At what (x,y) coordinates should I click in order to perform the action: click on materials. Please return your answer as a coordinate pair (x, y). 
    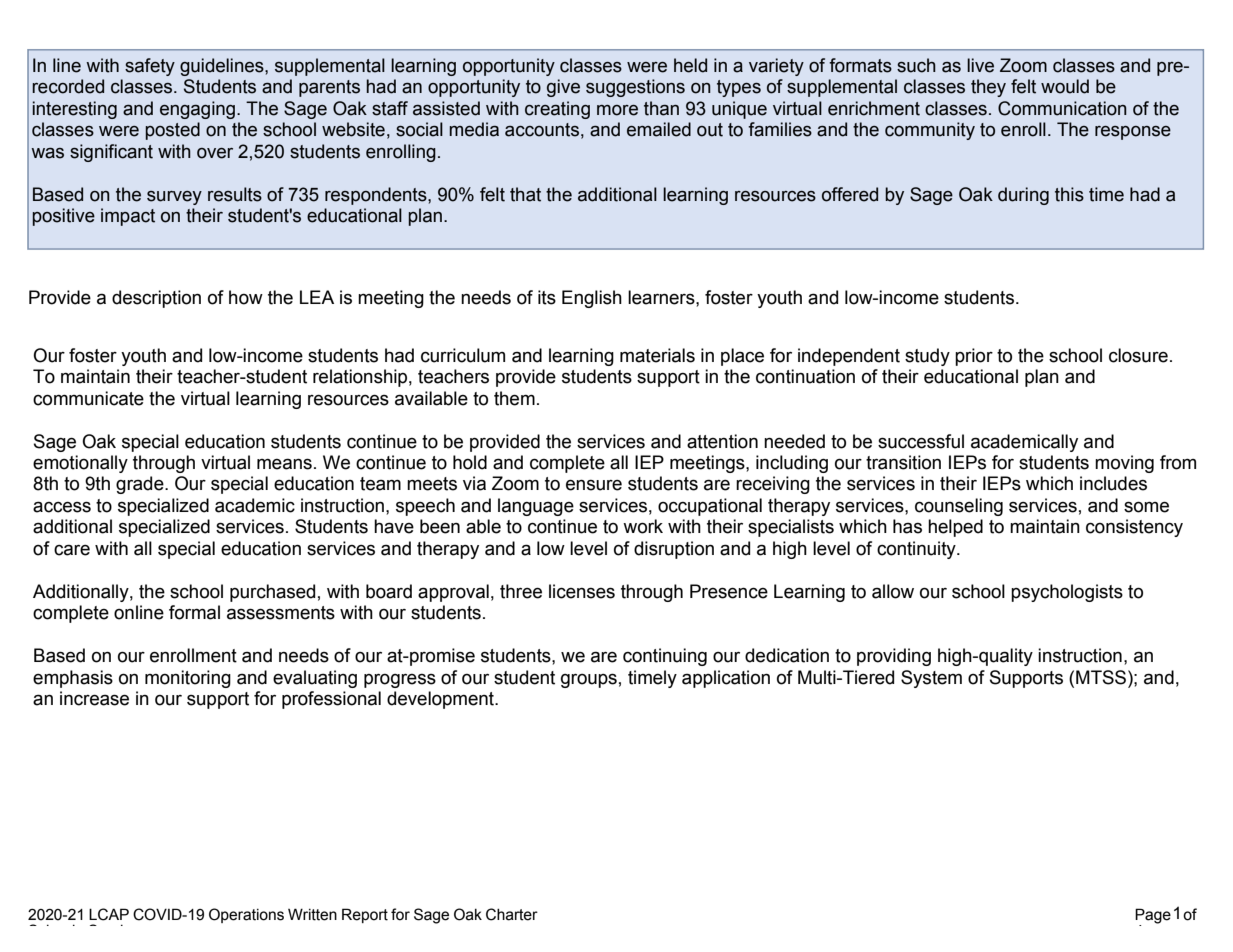
    Looking at the image, I should click on (657, 355).
